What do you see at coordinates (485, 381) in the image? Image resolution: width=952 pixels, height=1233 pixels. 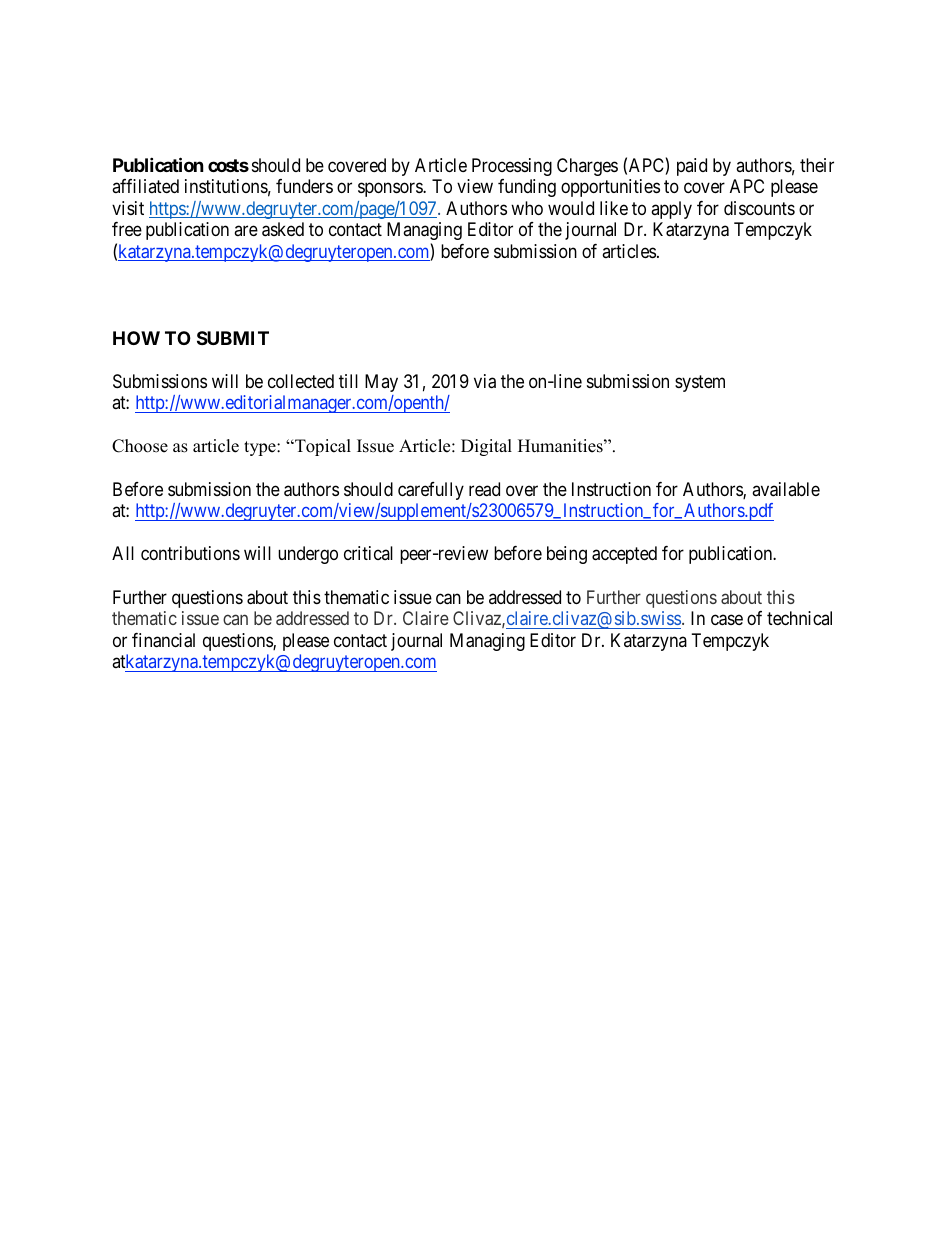 I see `via` at bounding box center [485, 381].
